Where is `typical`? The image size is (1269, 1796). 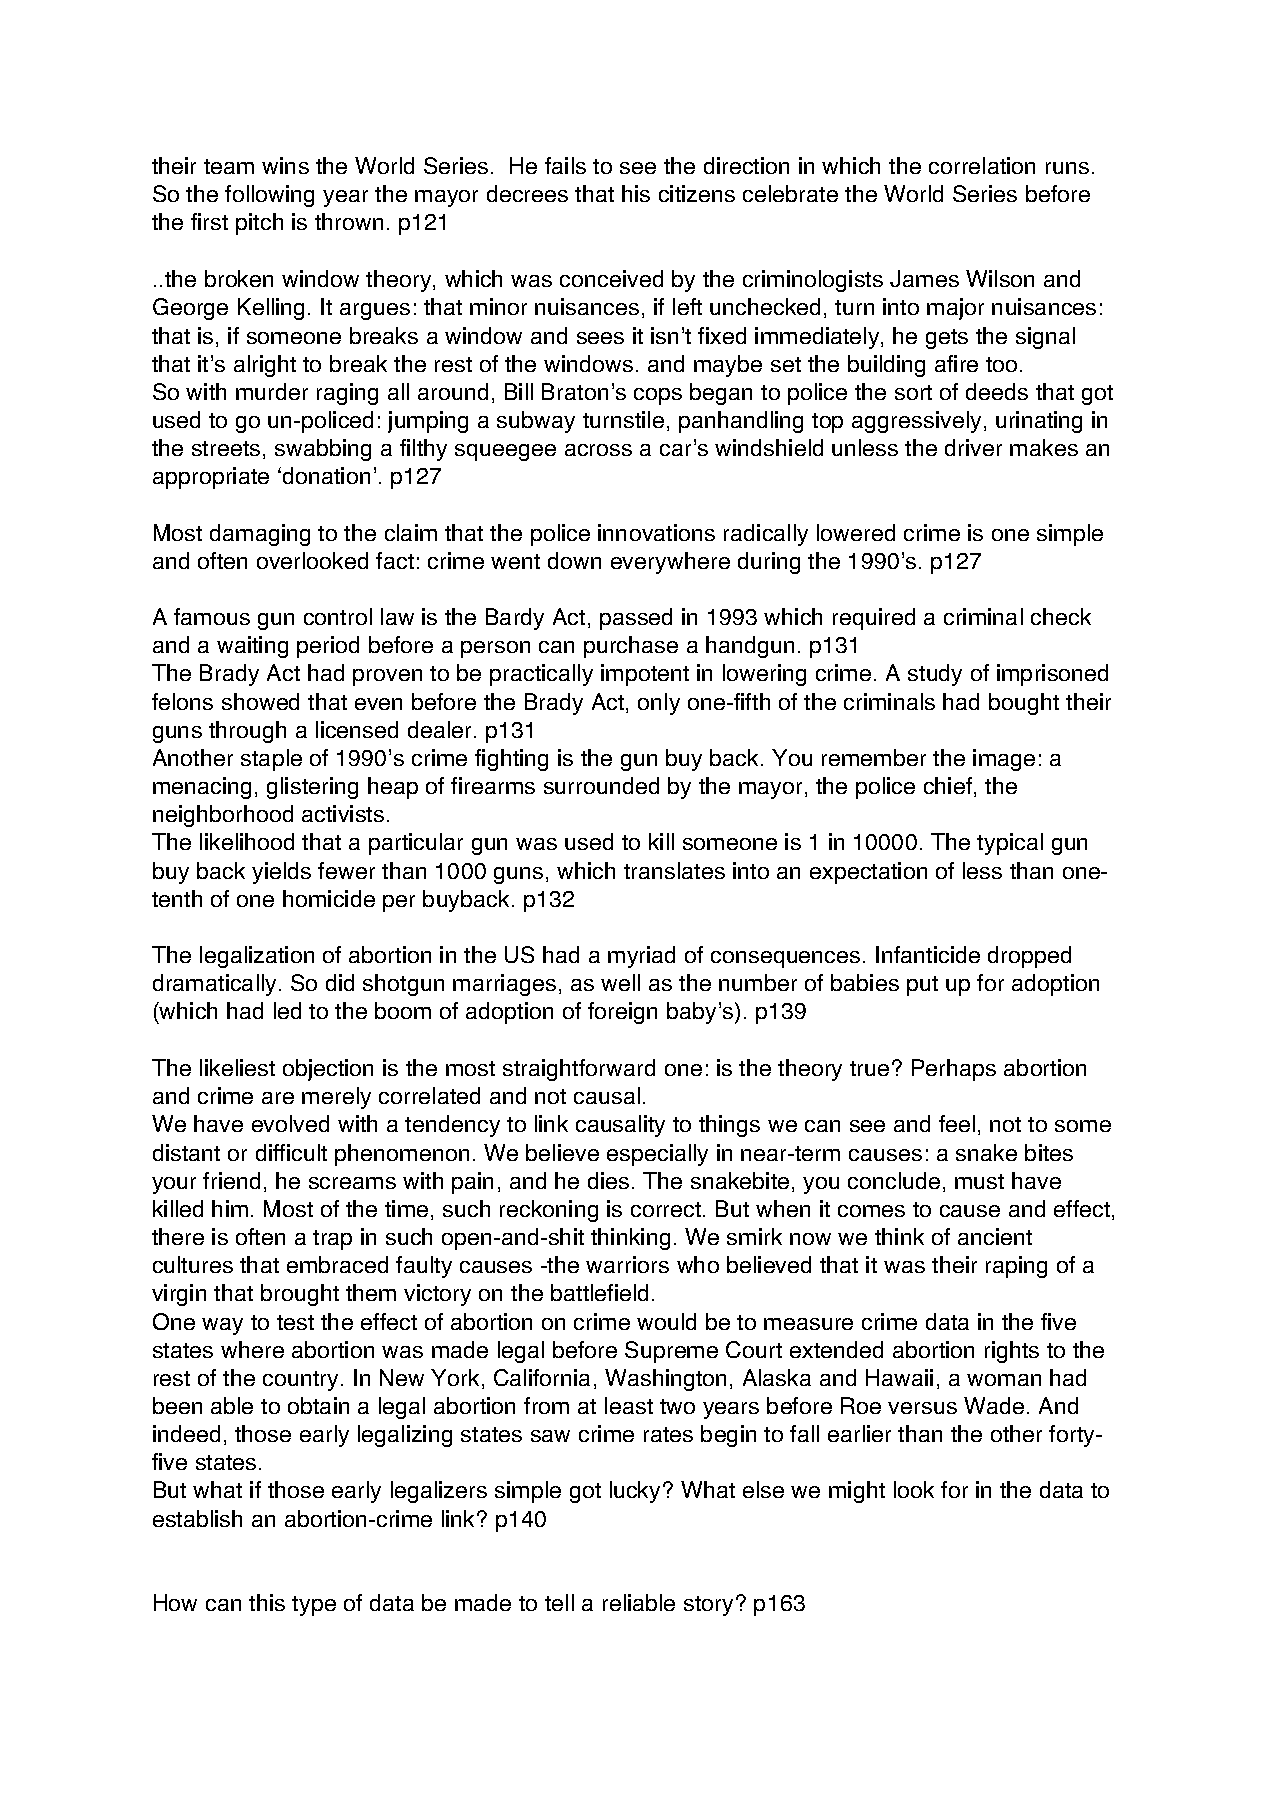 typical is located at coordinates (1010, 844).
